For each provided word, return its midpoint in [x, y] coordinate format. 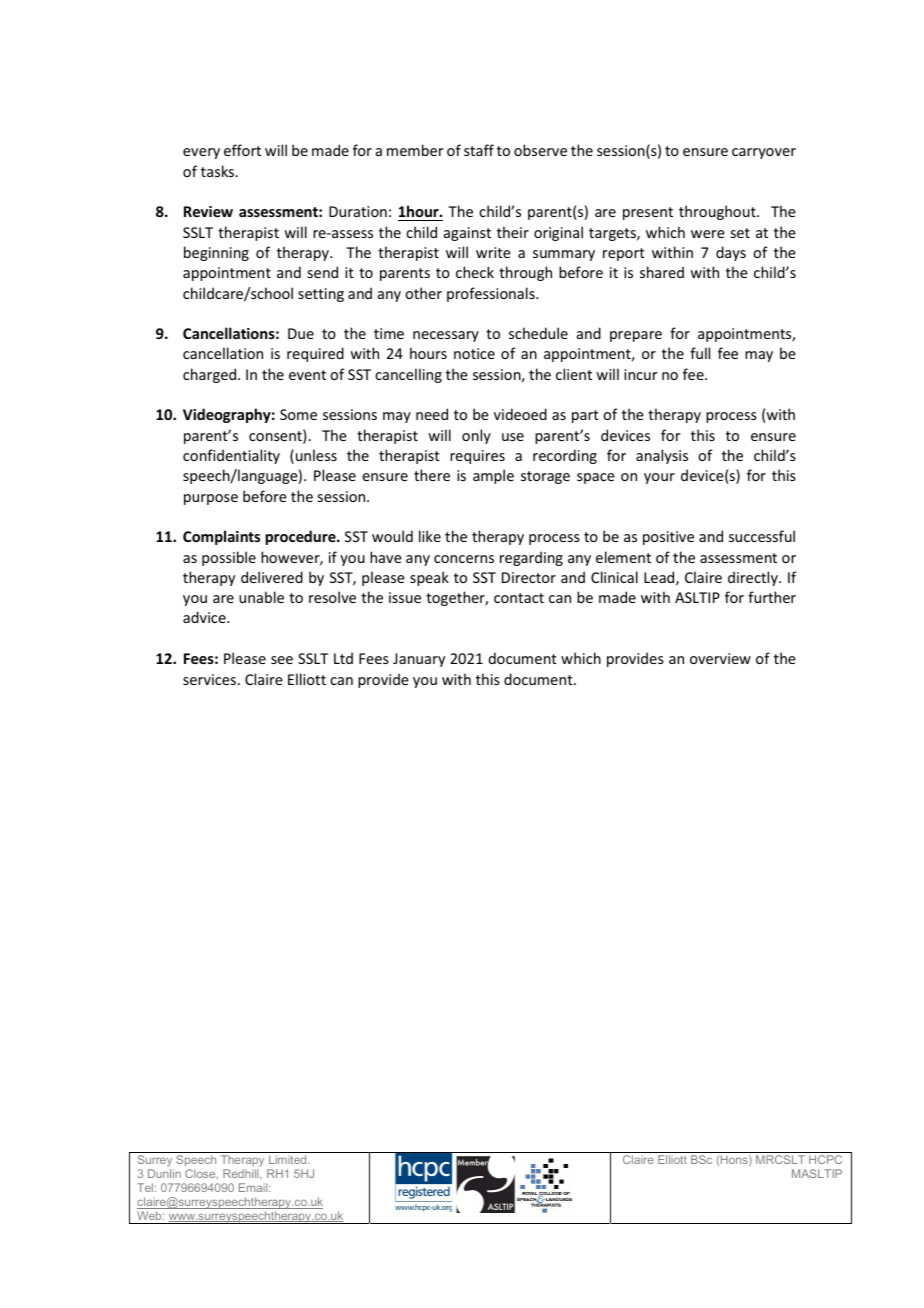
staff [479, 150]
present [648, 213]
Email [254, 1187]
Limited [289, 1159]
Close [201, 1174]
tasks [218, 171]
